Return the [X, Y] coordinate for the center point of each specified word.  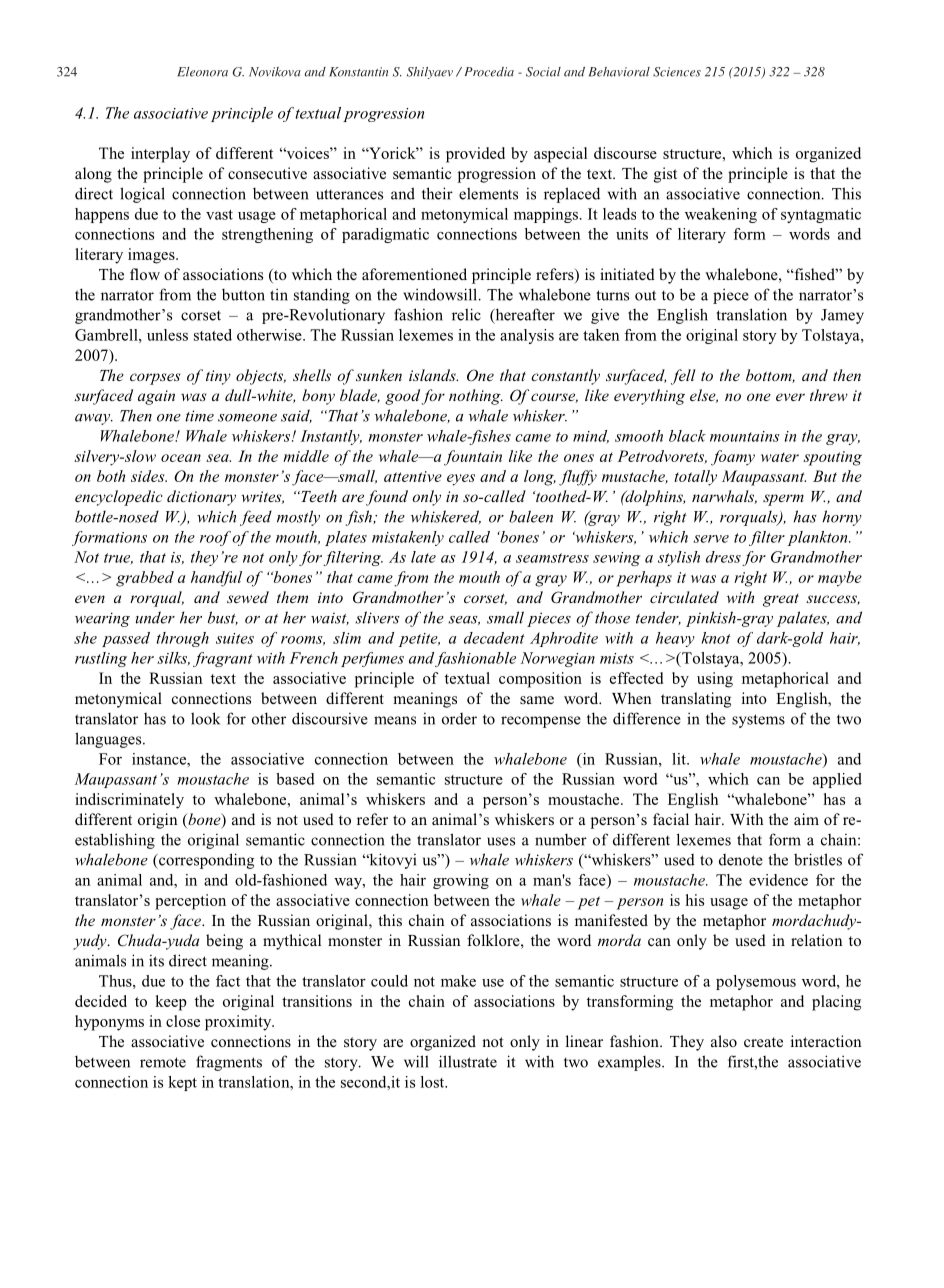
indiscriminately [129, 801]
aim [806, 819]
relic [466, 314]
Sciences [677, 72]
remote [163, 1062]
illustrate [468, 1061]
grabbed [145, 579]
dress [723, 557]
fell [683, 377]
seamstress [552, 558]
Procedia [489, 72]
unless [167, 335]
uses [501, 841]
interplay [160, 155]
